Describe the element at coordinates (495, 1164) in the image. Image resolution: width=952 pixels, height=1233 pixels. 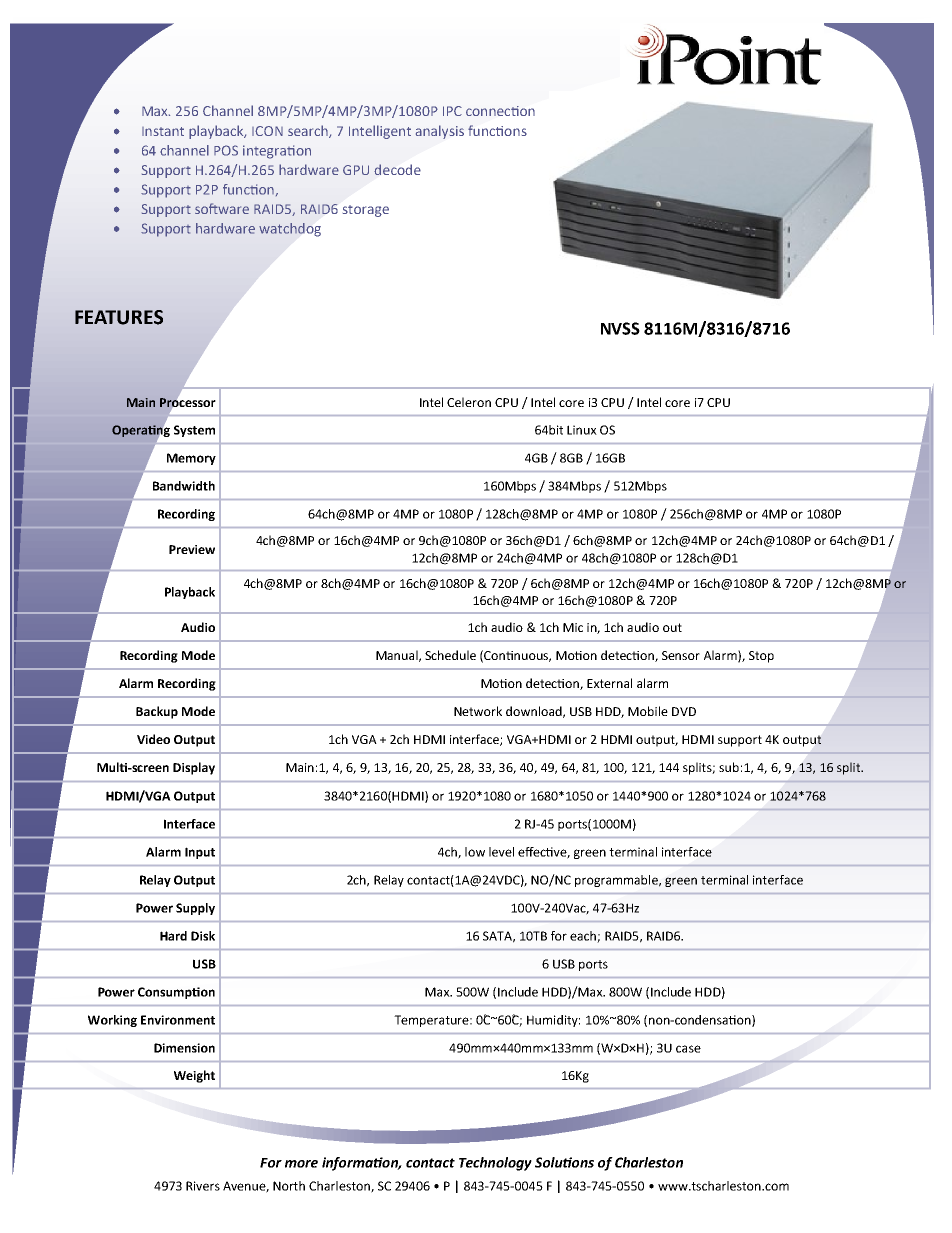
I see `Technology` at that location.
